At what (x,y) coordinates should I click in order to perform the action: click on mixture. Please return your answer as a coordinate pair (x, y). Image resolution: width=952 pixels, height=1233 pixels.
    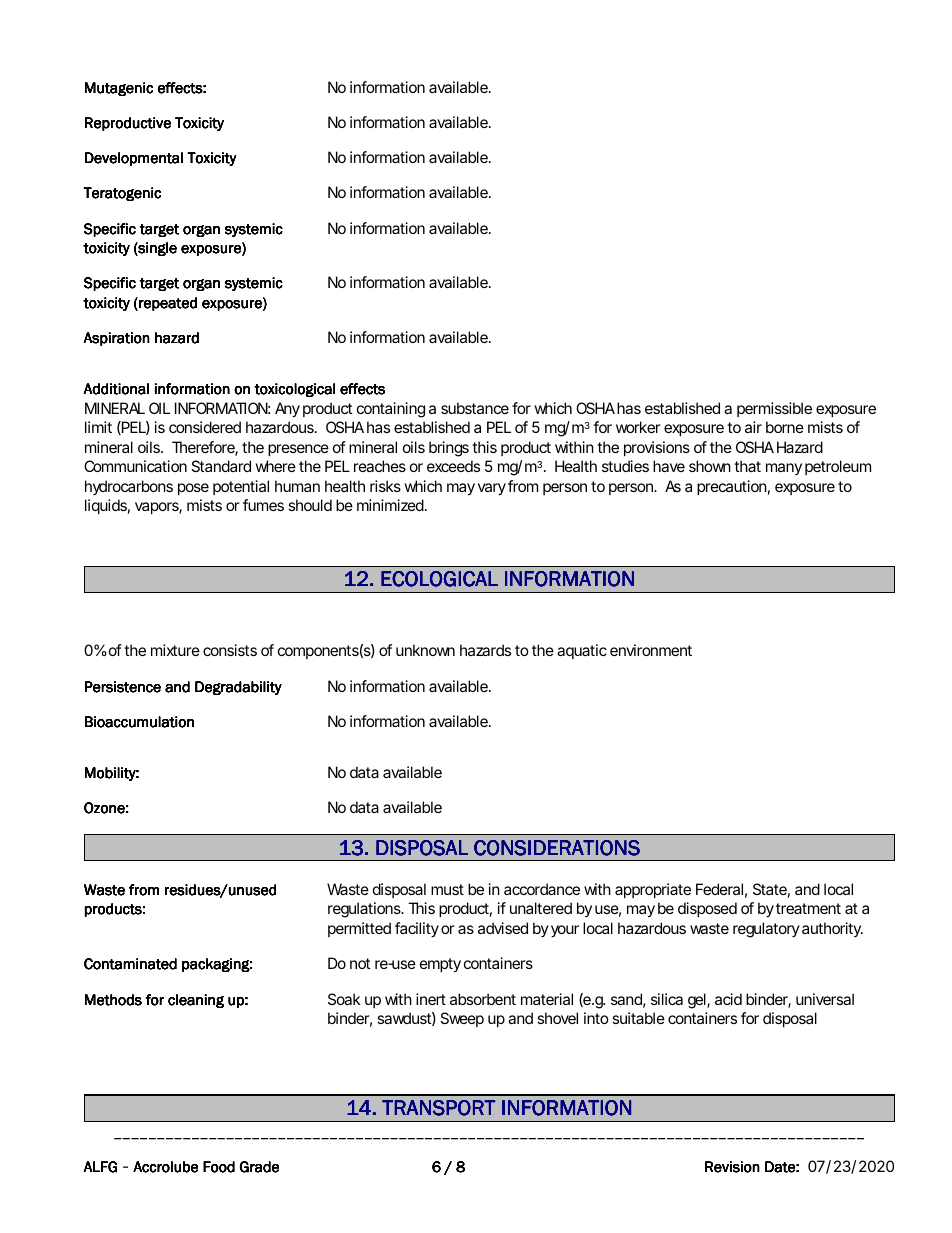
    Looking at the image, I should click on (175, 650).
